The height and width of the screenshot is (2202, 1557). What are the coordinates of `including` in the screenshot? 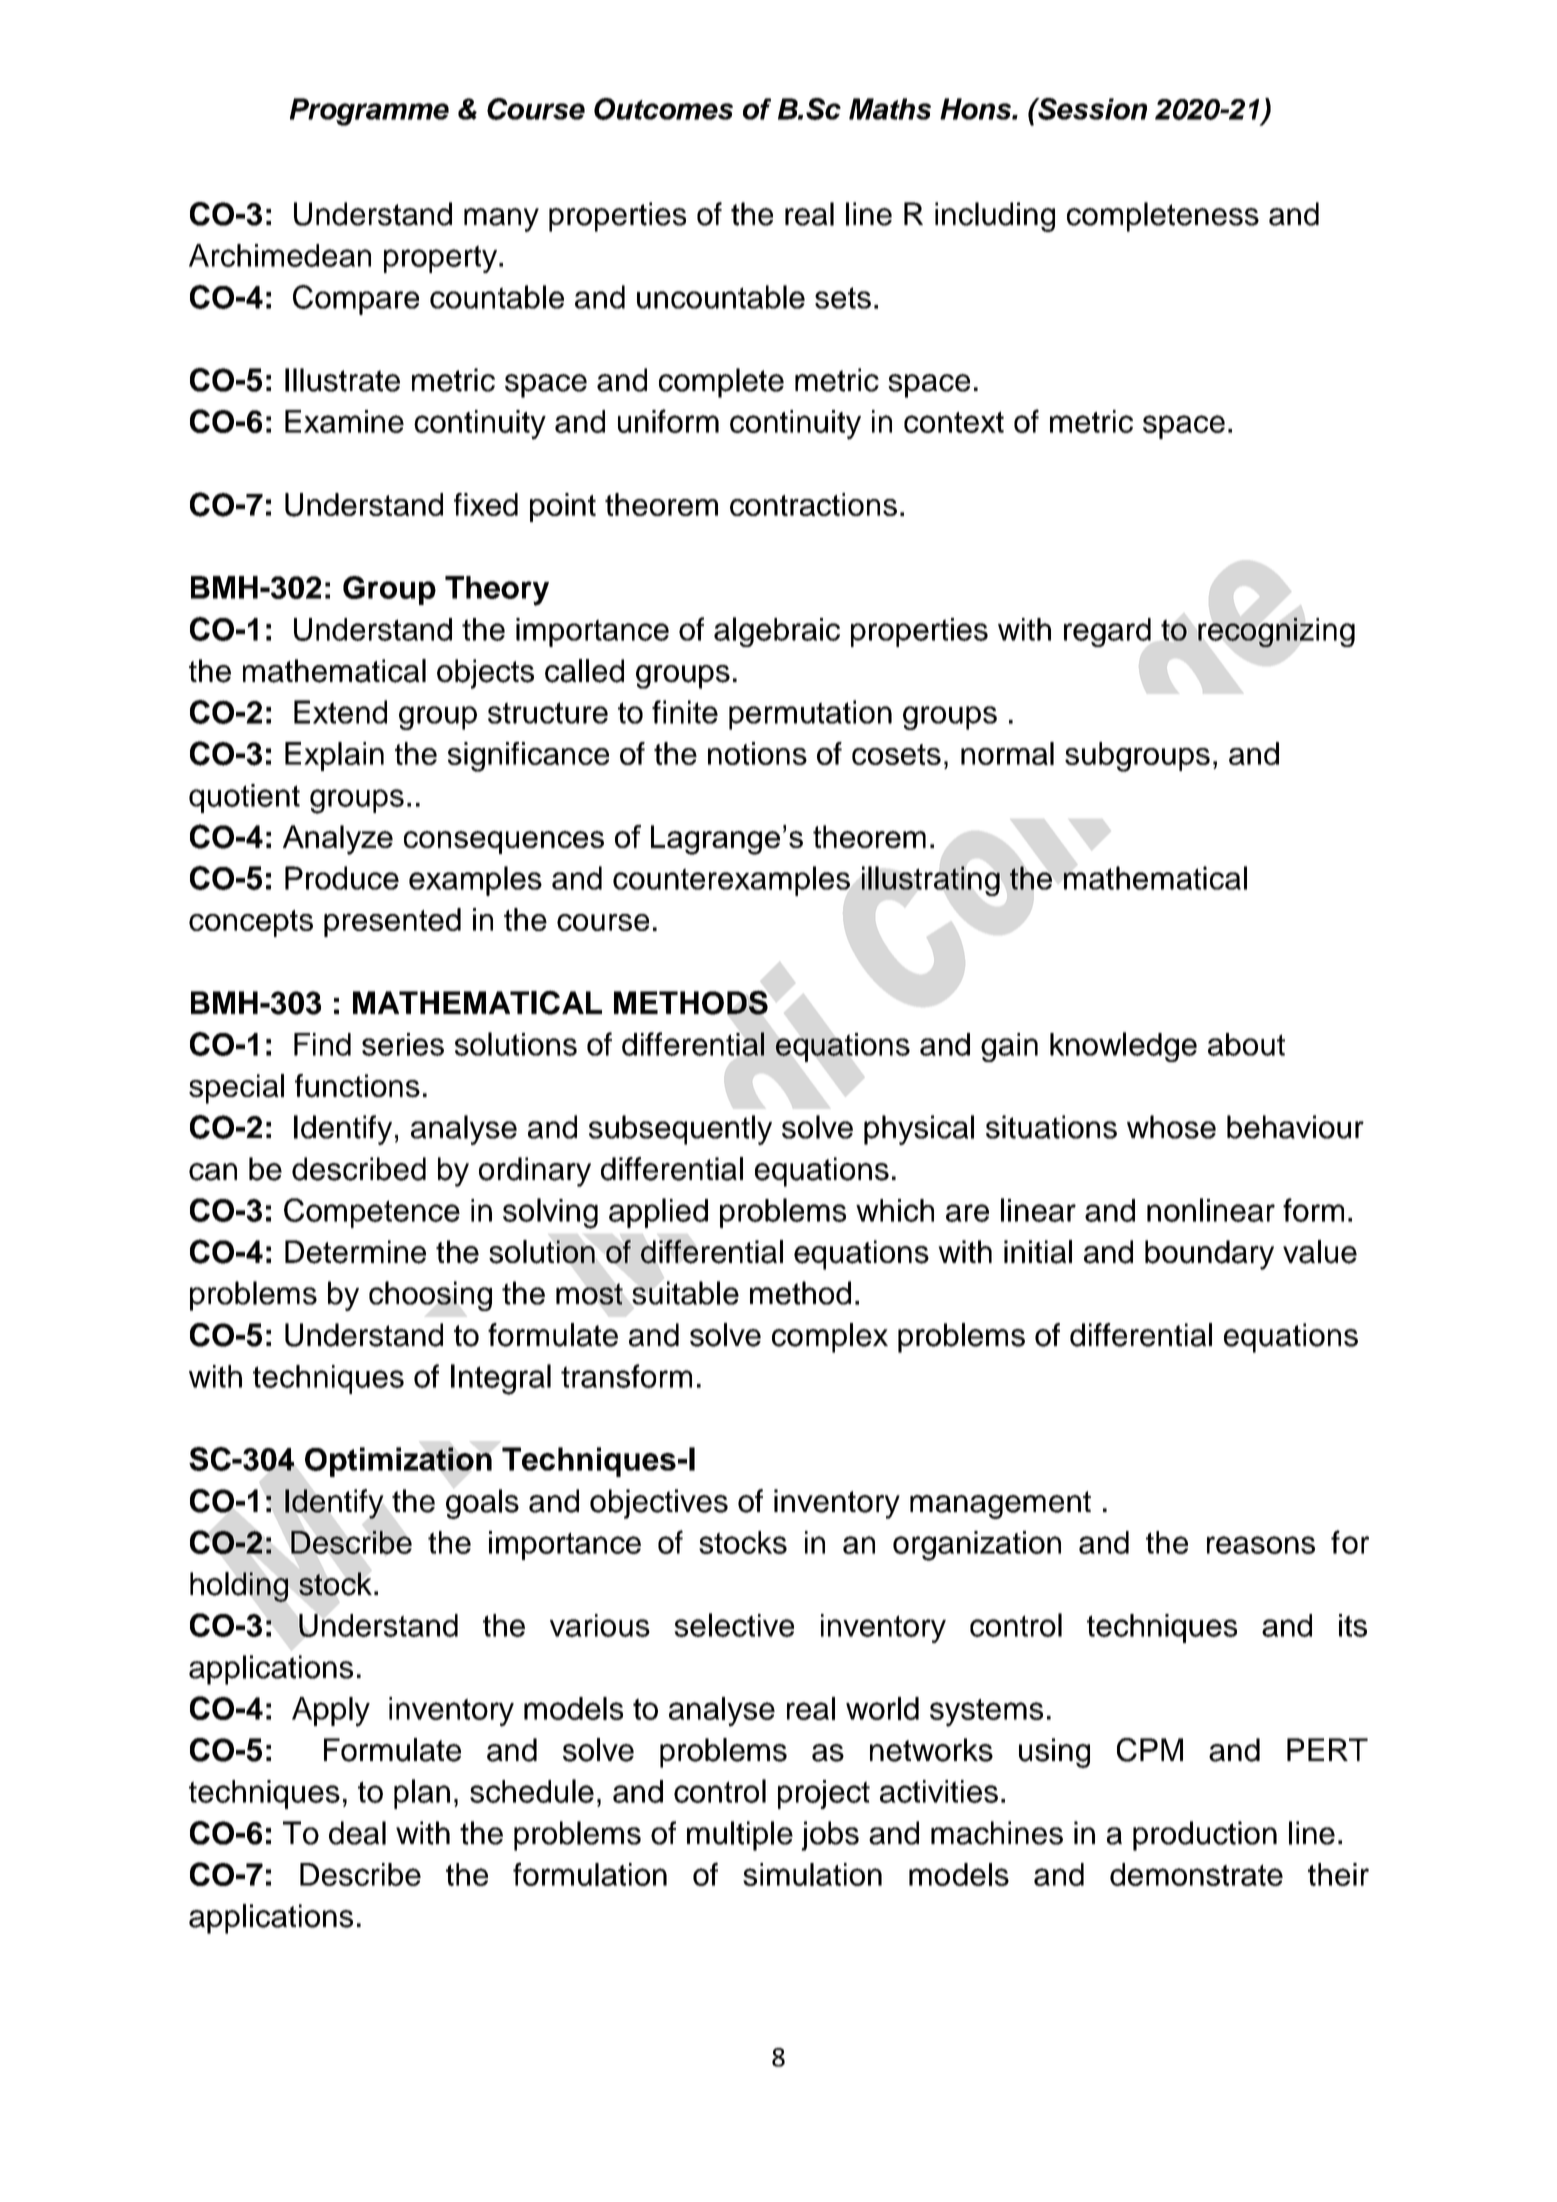 It's located at (995, 217).
